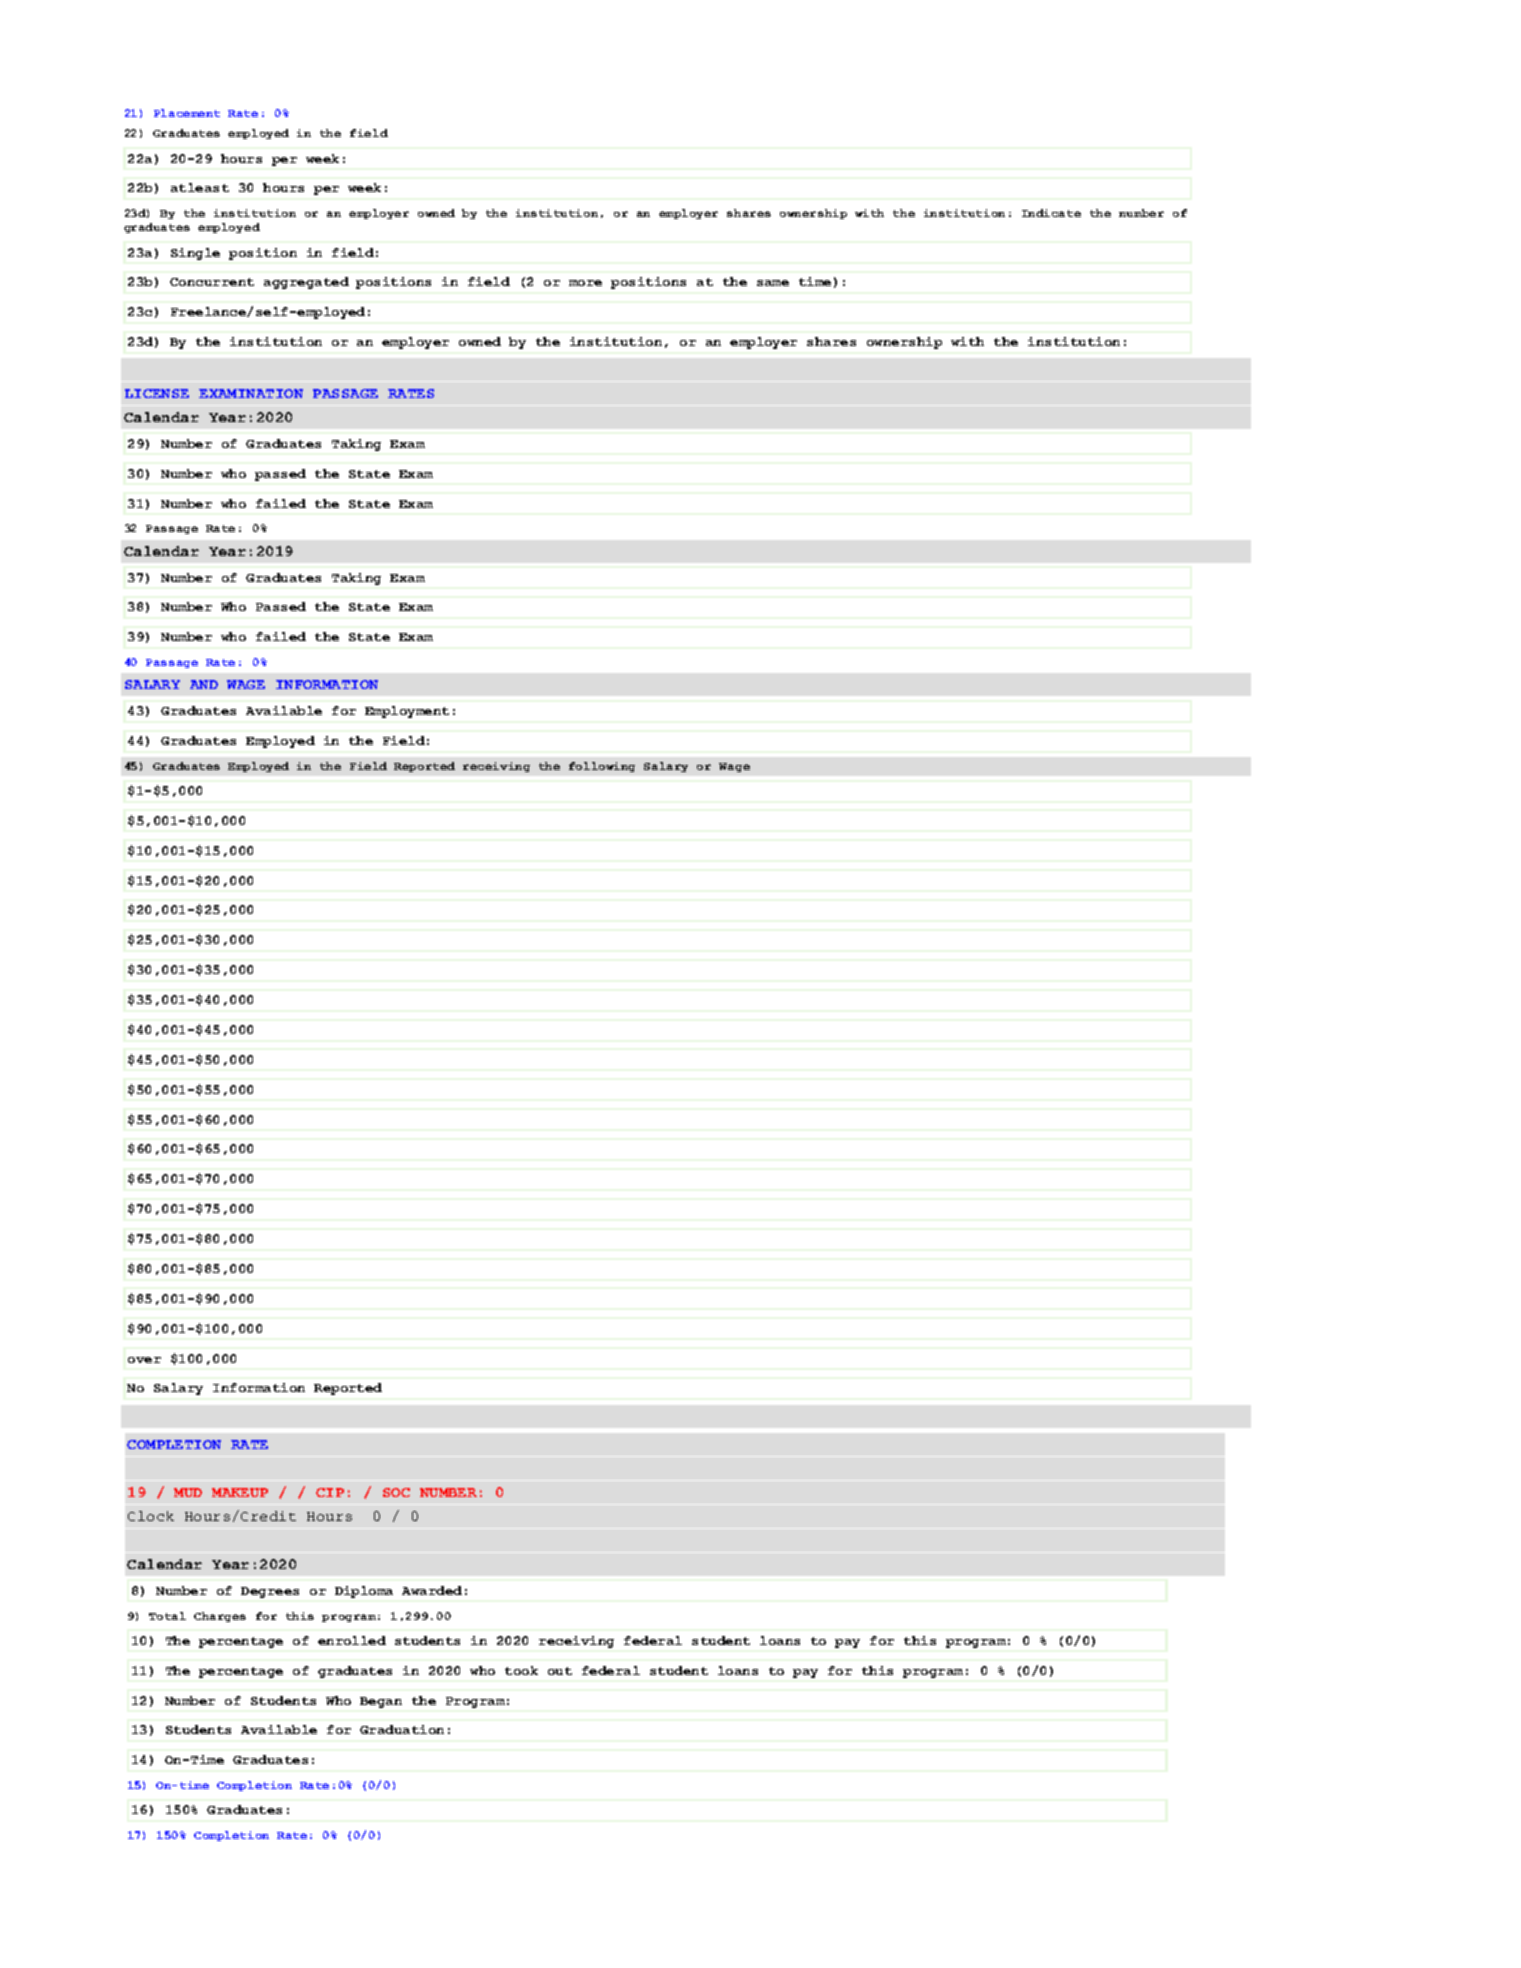 The width and height of the page is (1521, 1968). Describe the element at coordinates (1051, 213) in the page. I see `Indicate` at that location.
